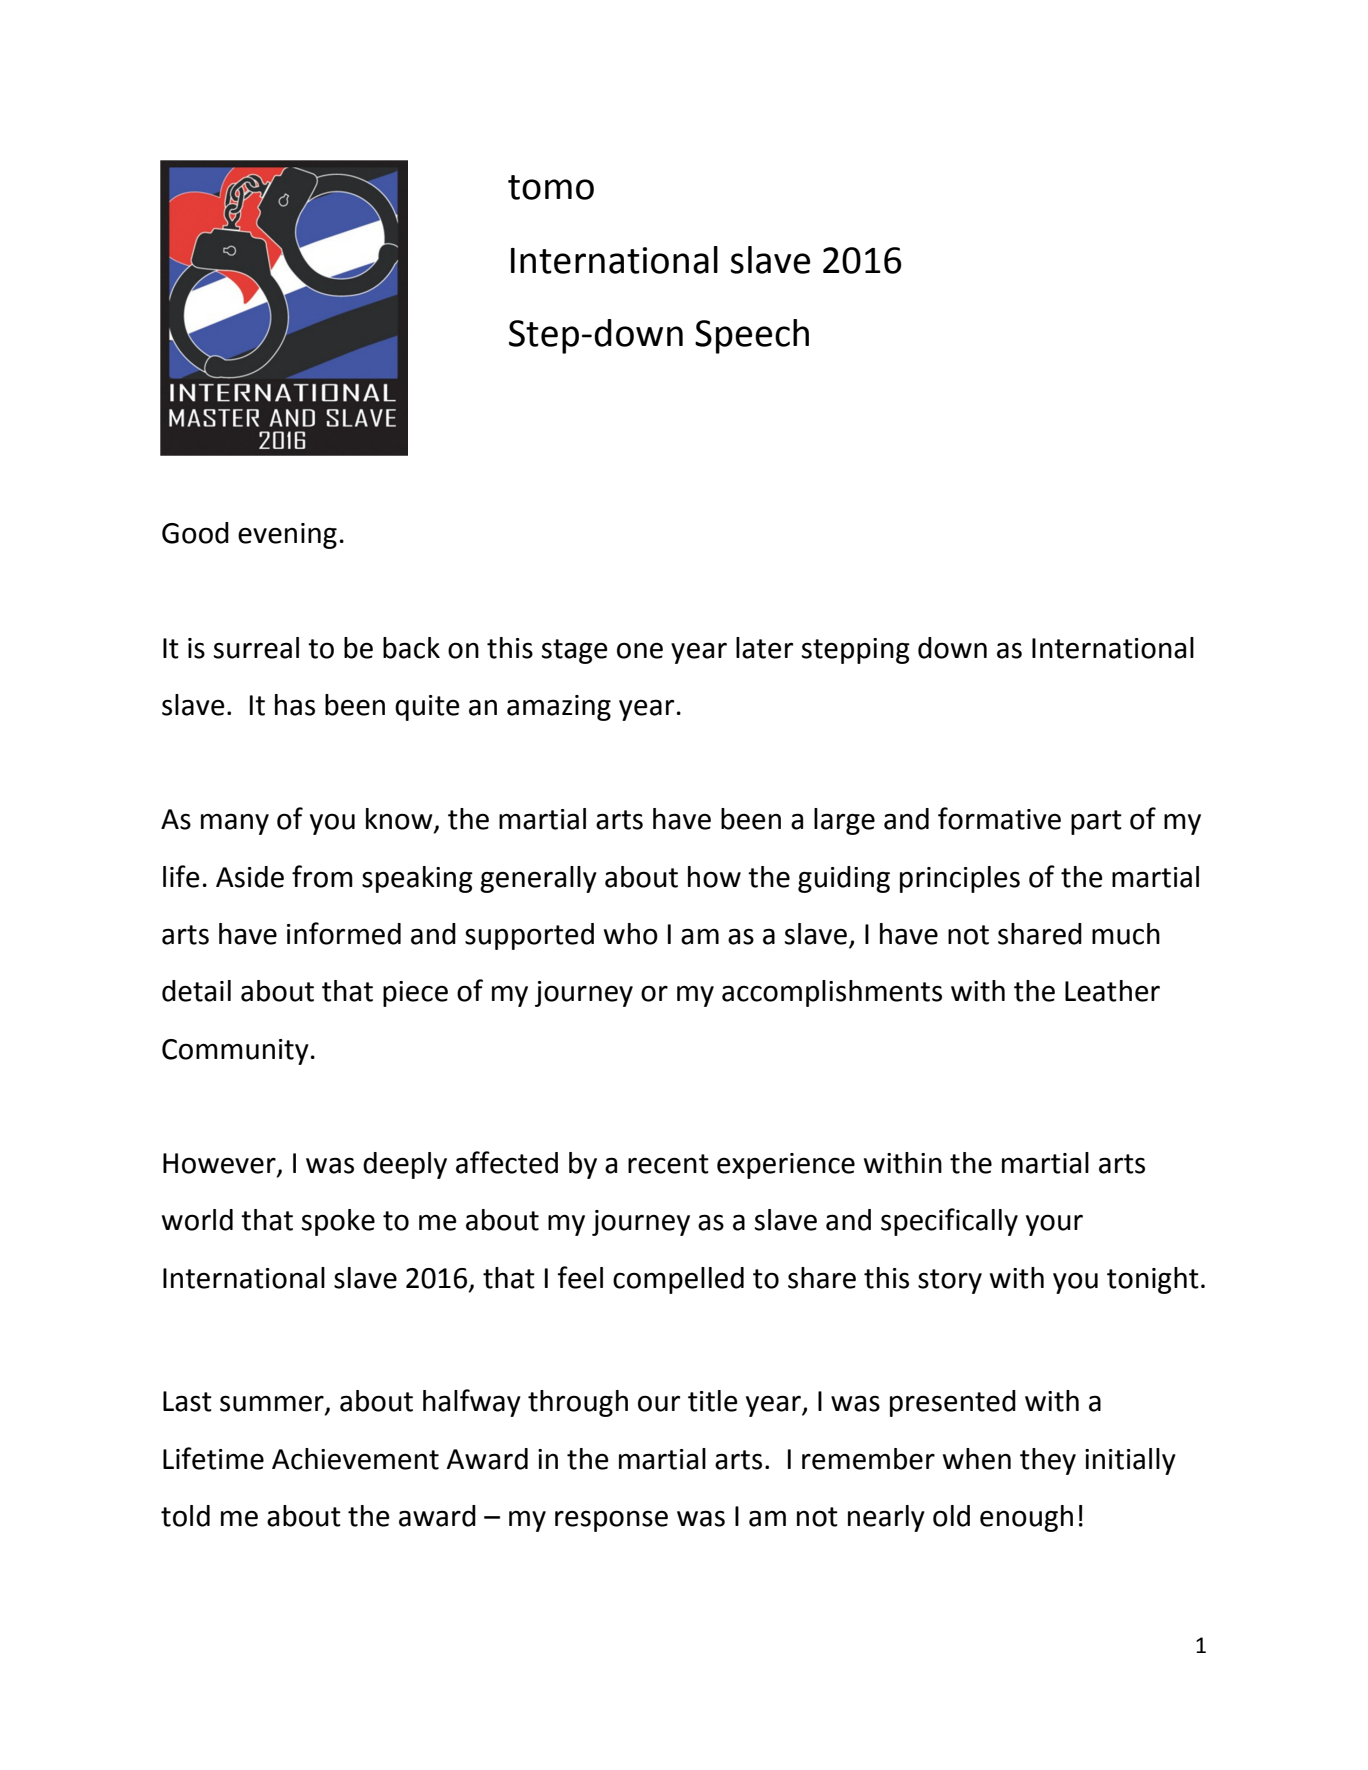 Image resolution: width=1368 pixels, height=1770 pixels. Describe the element at coordinates (999, 818) in the document. I see `formative` at that location.
